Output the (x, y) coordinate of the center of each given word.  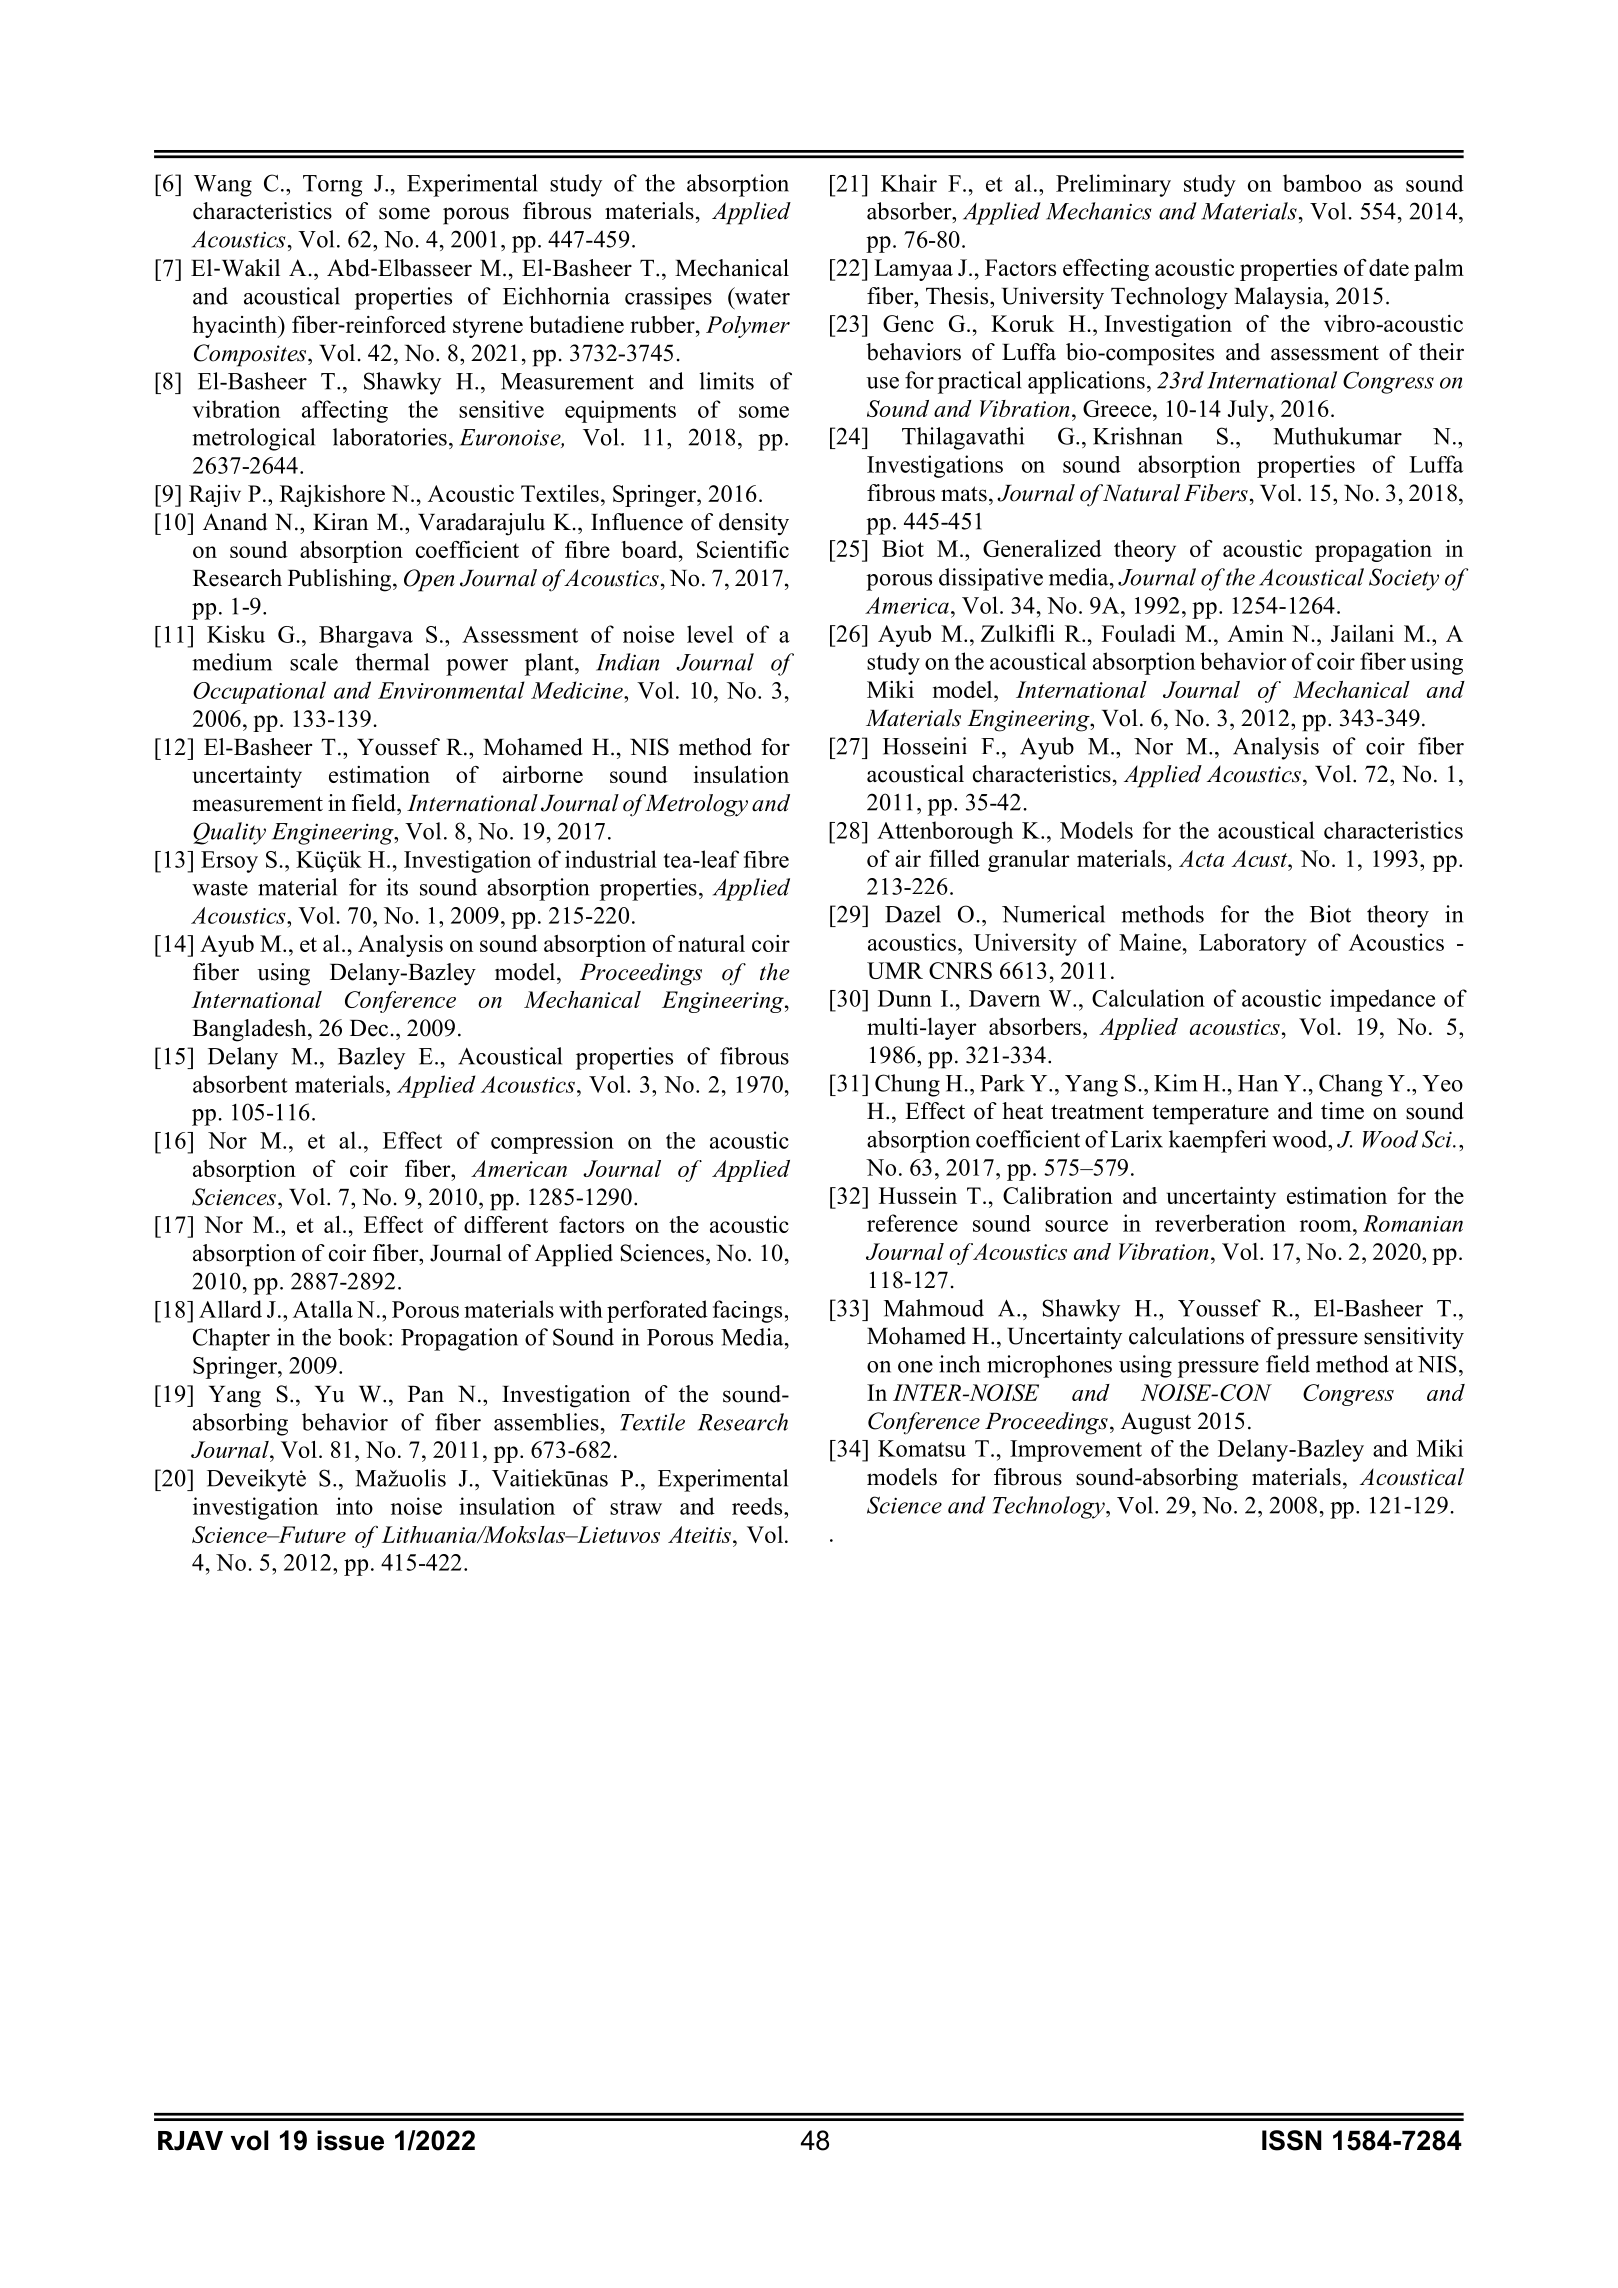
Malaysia (1280, 298)
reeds (758, 1506)
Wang (223, 186)
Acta (1201, 858)
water (761, 297)
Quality (229, 833)
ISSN (1292, 2140)
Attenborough (945, 832)
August (1156, 1423)
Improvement (1076, 1451)
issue (350, 2140)
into (354, 1506)
